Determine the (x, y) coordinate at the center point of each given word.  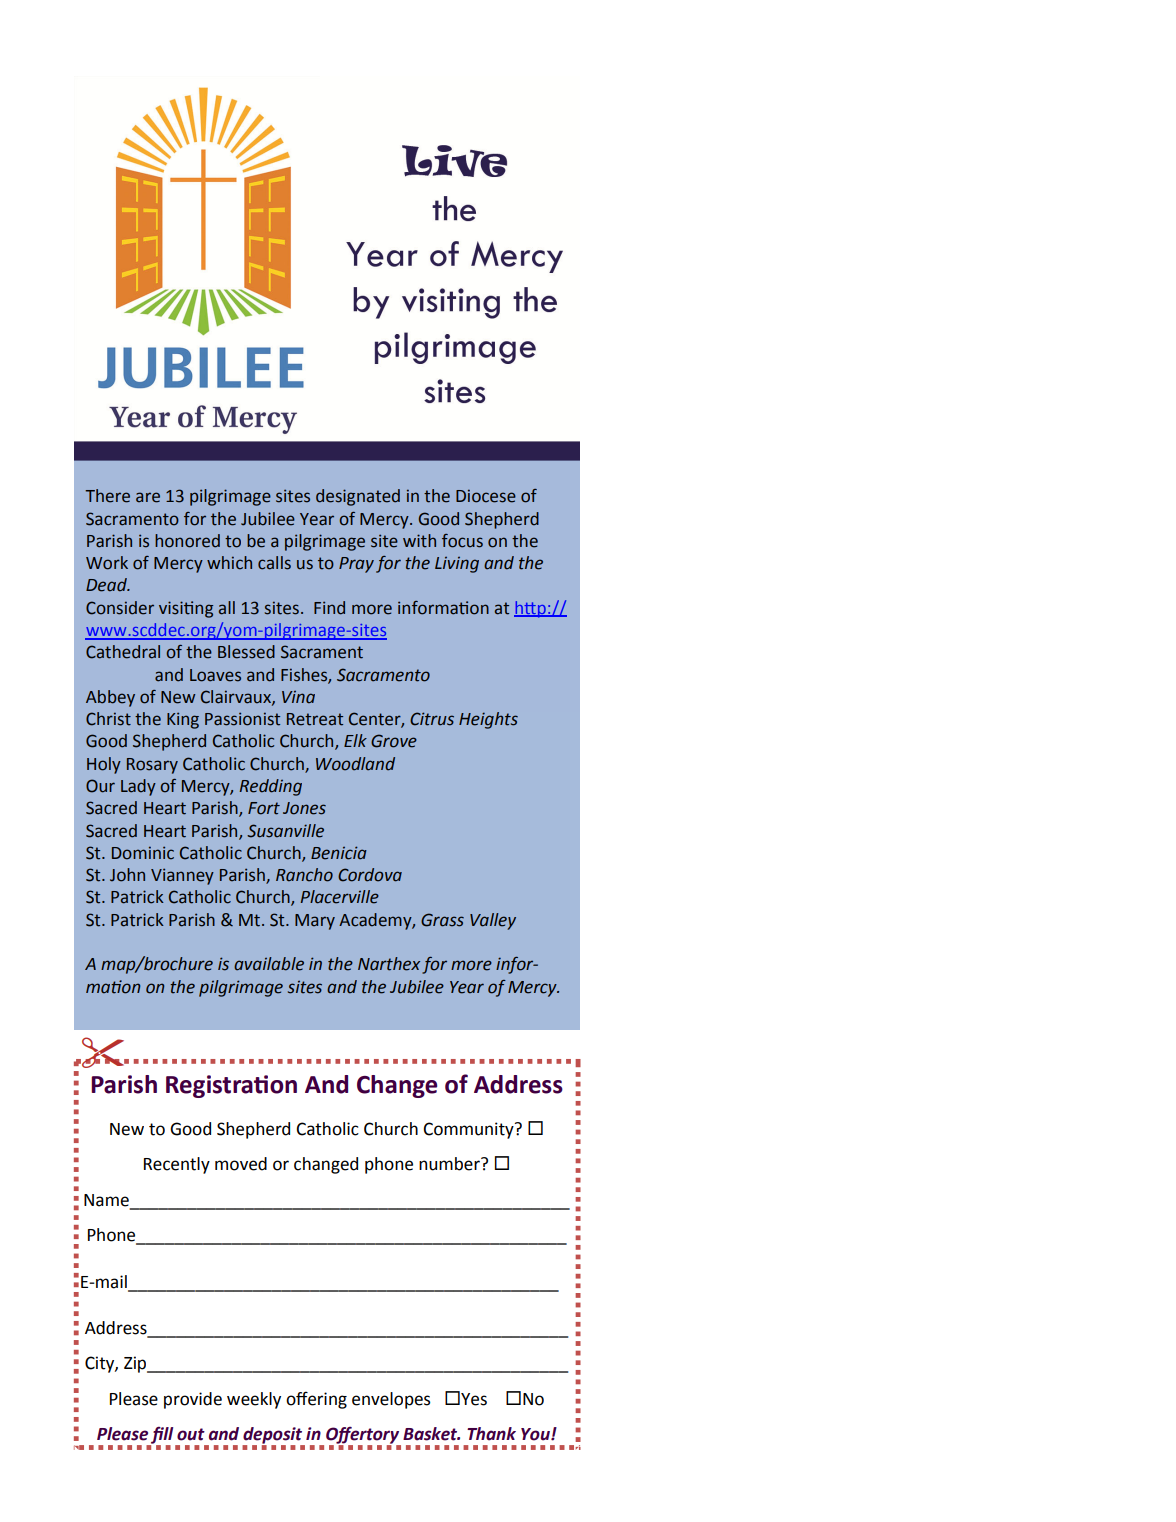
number (450, 1164)
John (127, 875)
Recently (177, 1165)
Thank (491, 1434)
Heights (488, 720)
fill (162, 1436)
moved (241, 1164)
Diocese (486, 496)
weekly (254, 1400)
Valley (493, 921)
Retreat (315, 719)
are (148, 497)
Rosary (152, 766)
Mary (315, 922)
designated (358, 497)
